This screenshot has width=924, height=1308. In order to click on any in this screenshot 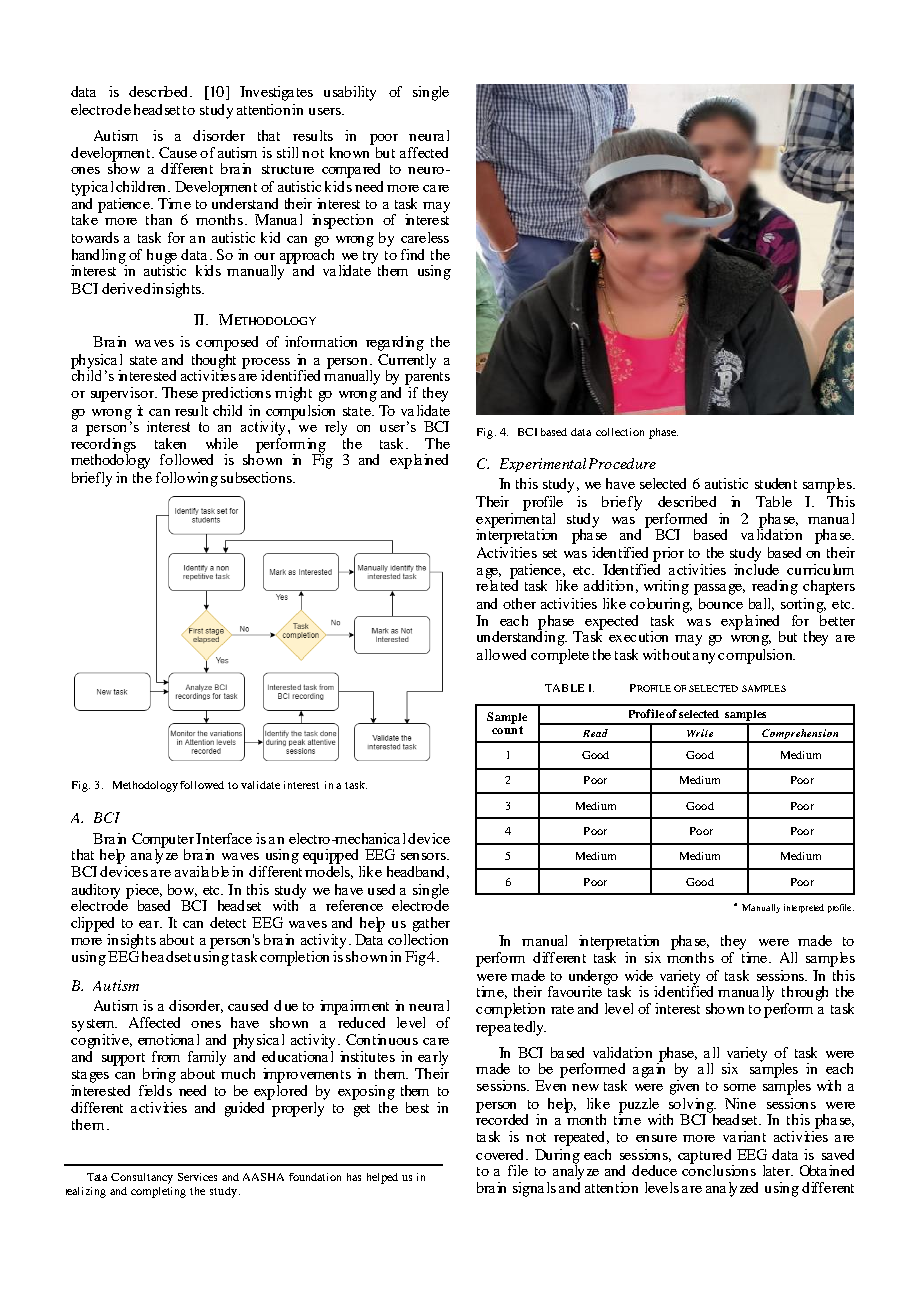, I will do `click(704, 658)`.
